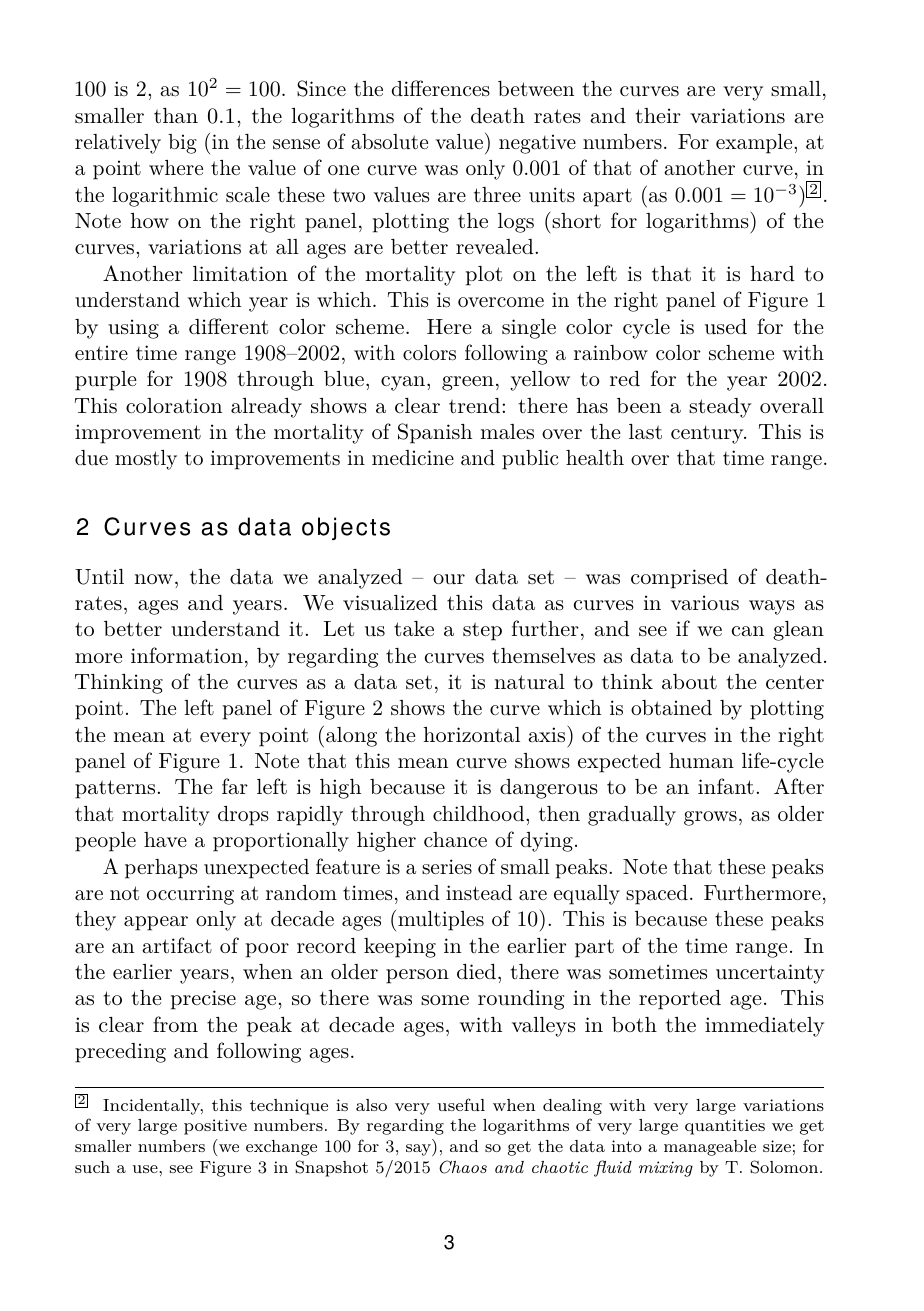  Describe the element at coordinates (176, 116) in the screenshot. I see `than` at that location.
